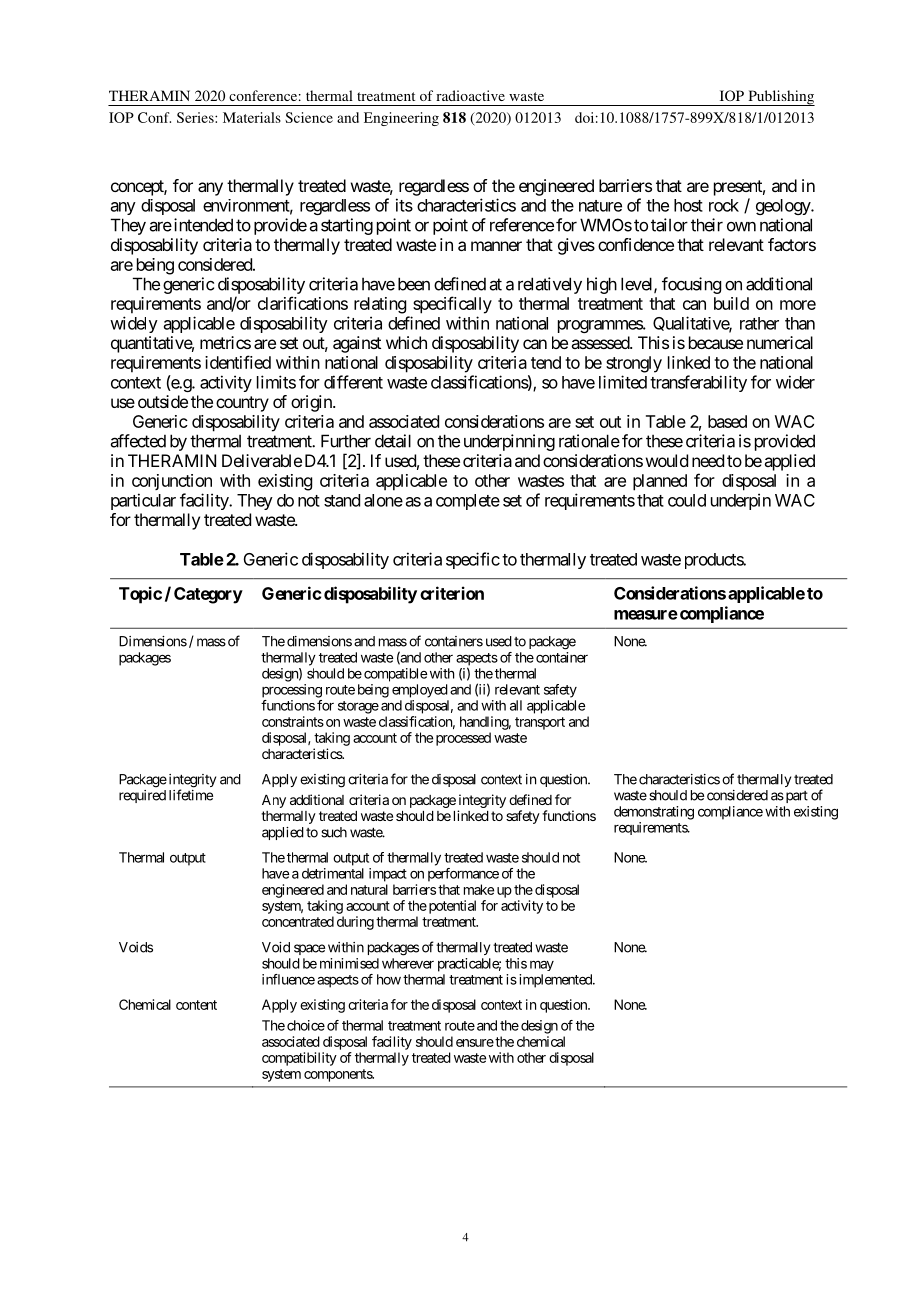 This image has height=1308, width=924. I want to click on could, so click(687, 500).
